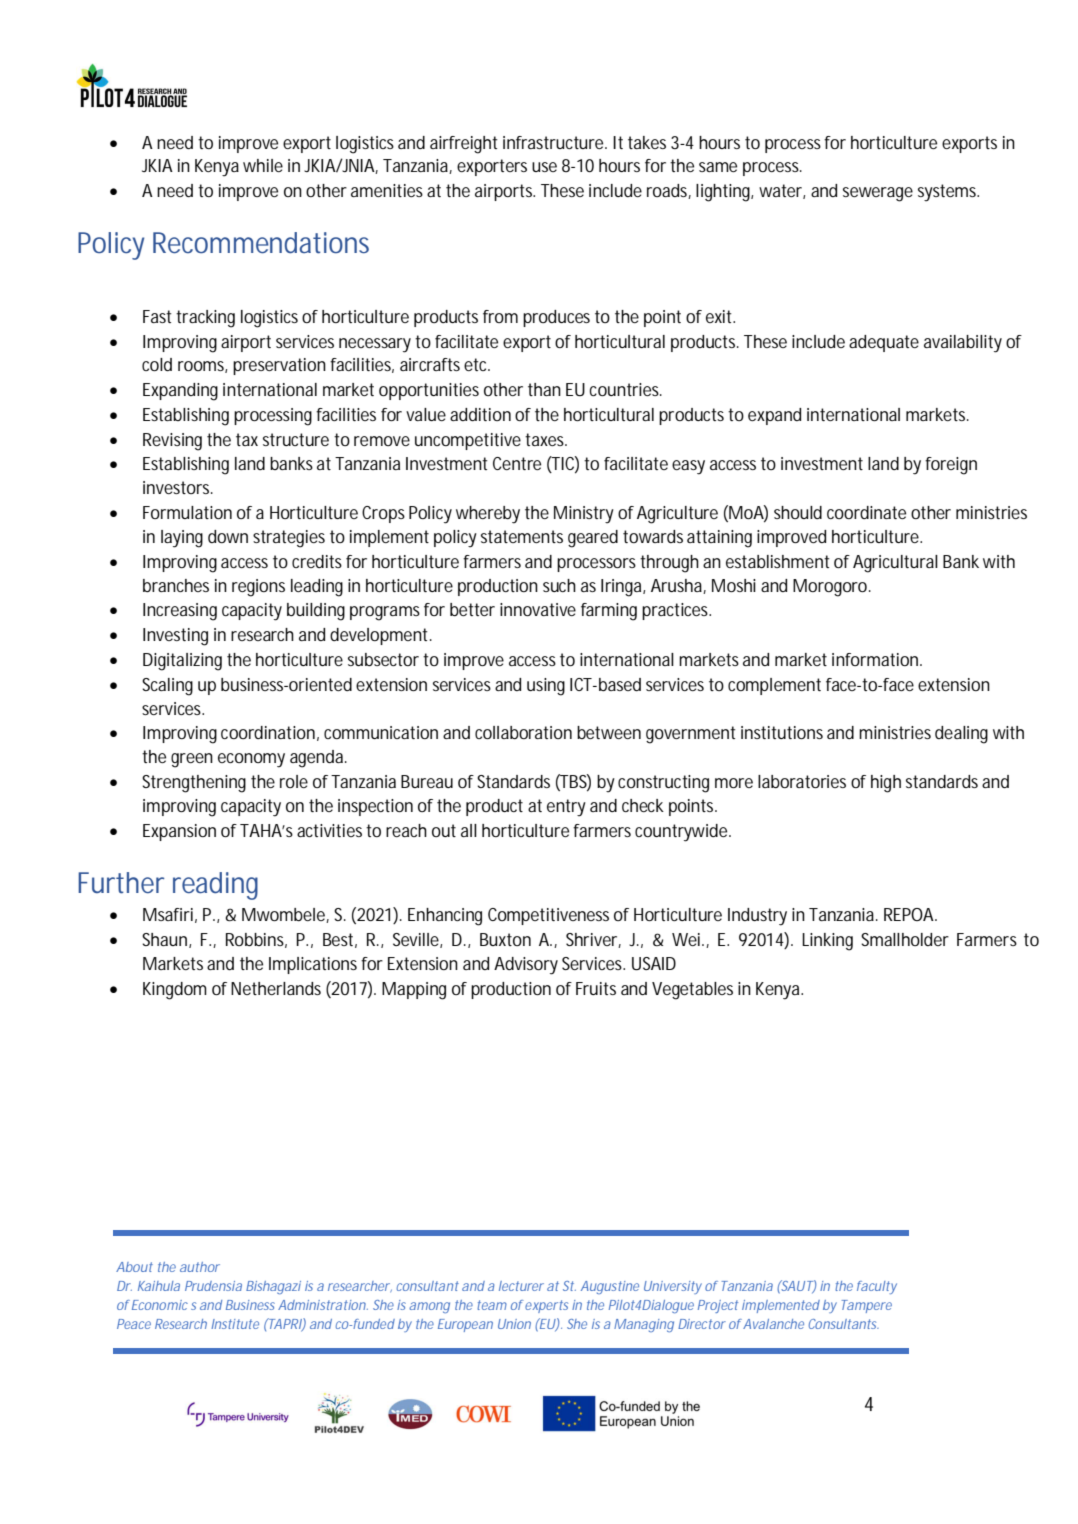 The height and width of the image is (1524, 1078). What do you see at coordinates (172, 442) in the image?
I see `Revising` at bounding box center [172, 442].
